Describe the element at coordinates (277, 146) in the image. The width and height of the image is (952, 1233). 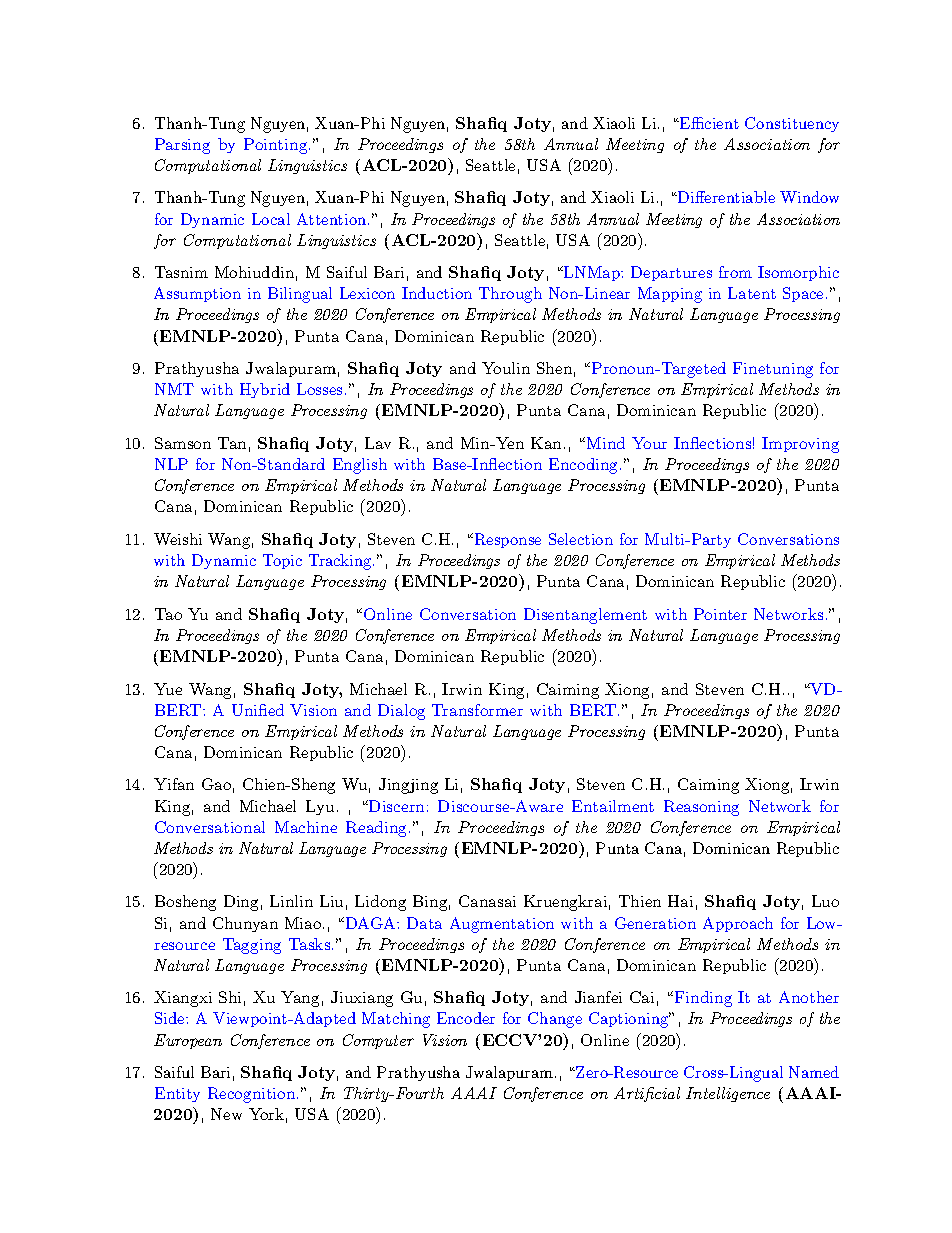
I see `Pointing` at that location.
